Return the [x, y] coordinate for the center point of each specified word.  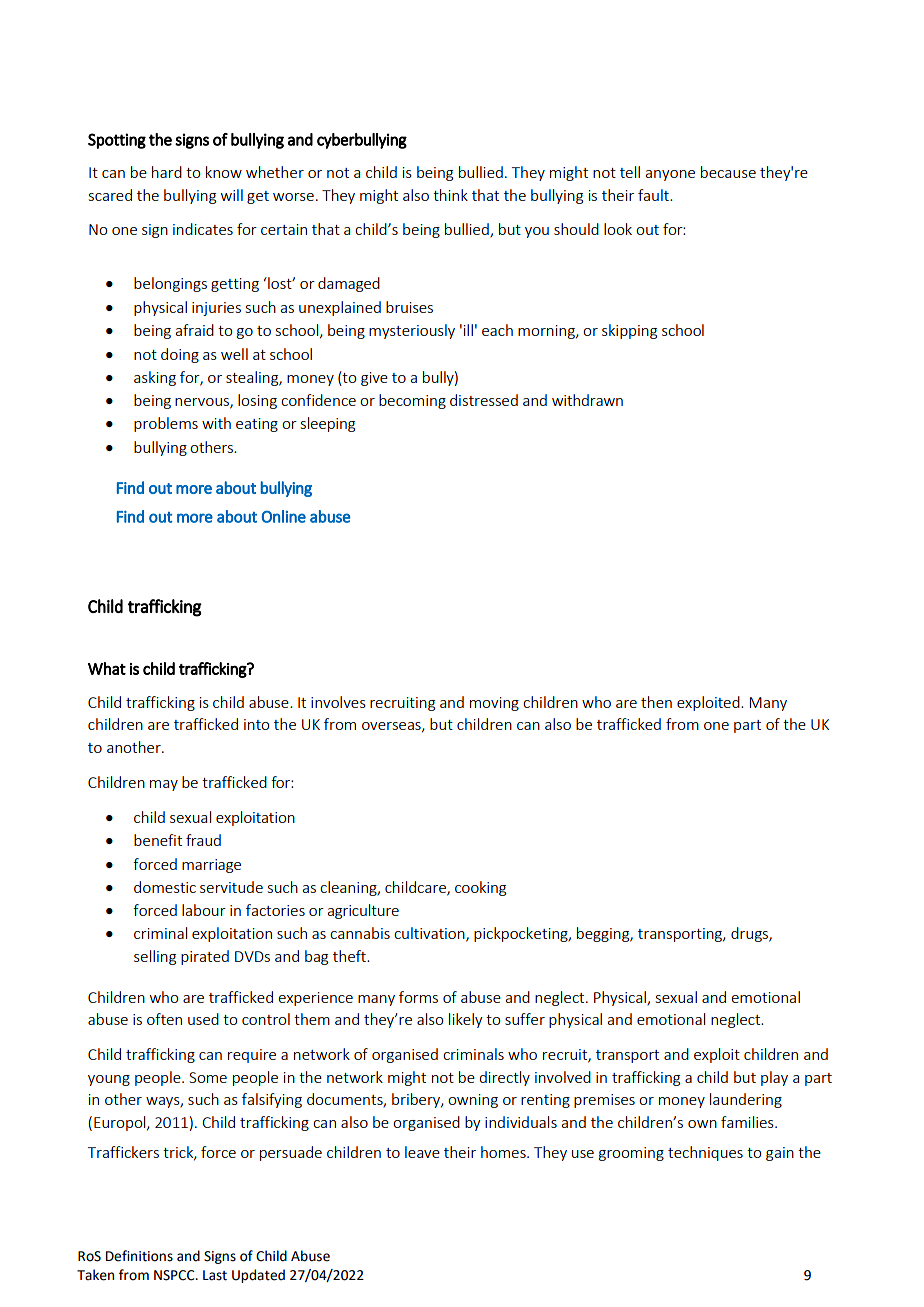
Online [284, 516]
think [450, 195]
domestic [165, 887]
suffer [525, 1019]
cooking [480, 888]
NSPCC [175, 1275]
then [656, 702]
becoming [412, 401]
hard [167, 172]
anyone [670, 175]
